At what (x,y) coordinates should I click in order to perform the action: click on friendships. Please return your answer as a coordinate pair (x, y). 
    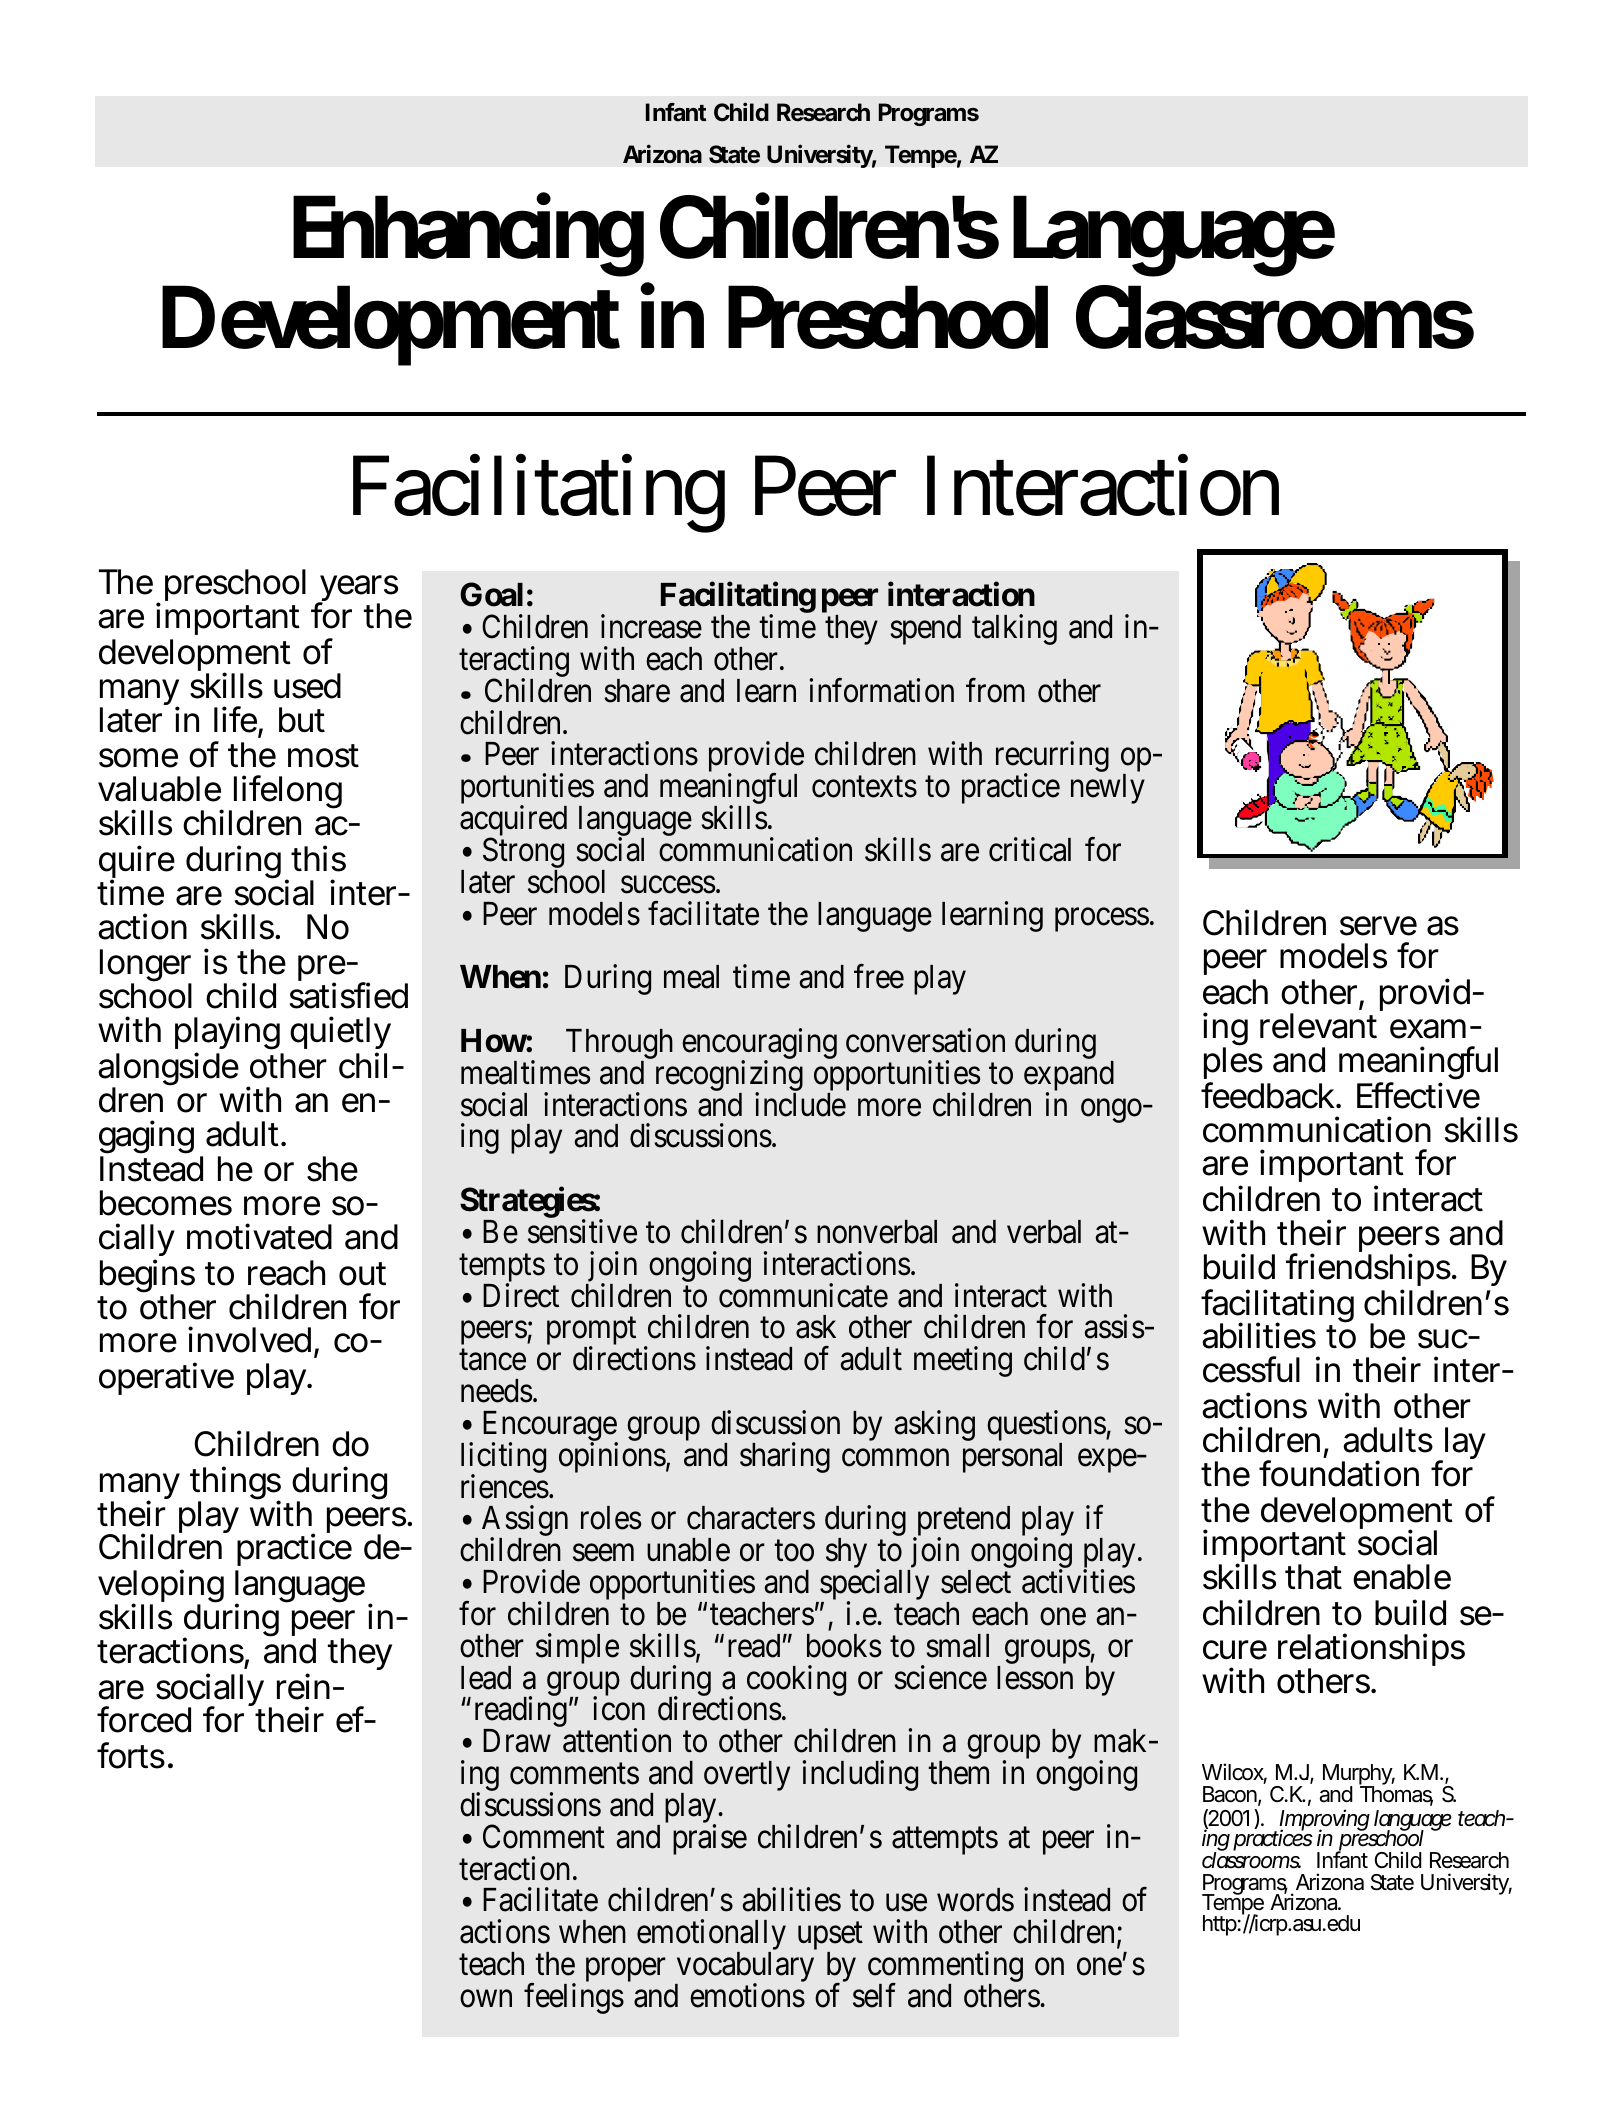
    Looking at the image, I should click on (1368, 1269).
